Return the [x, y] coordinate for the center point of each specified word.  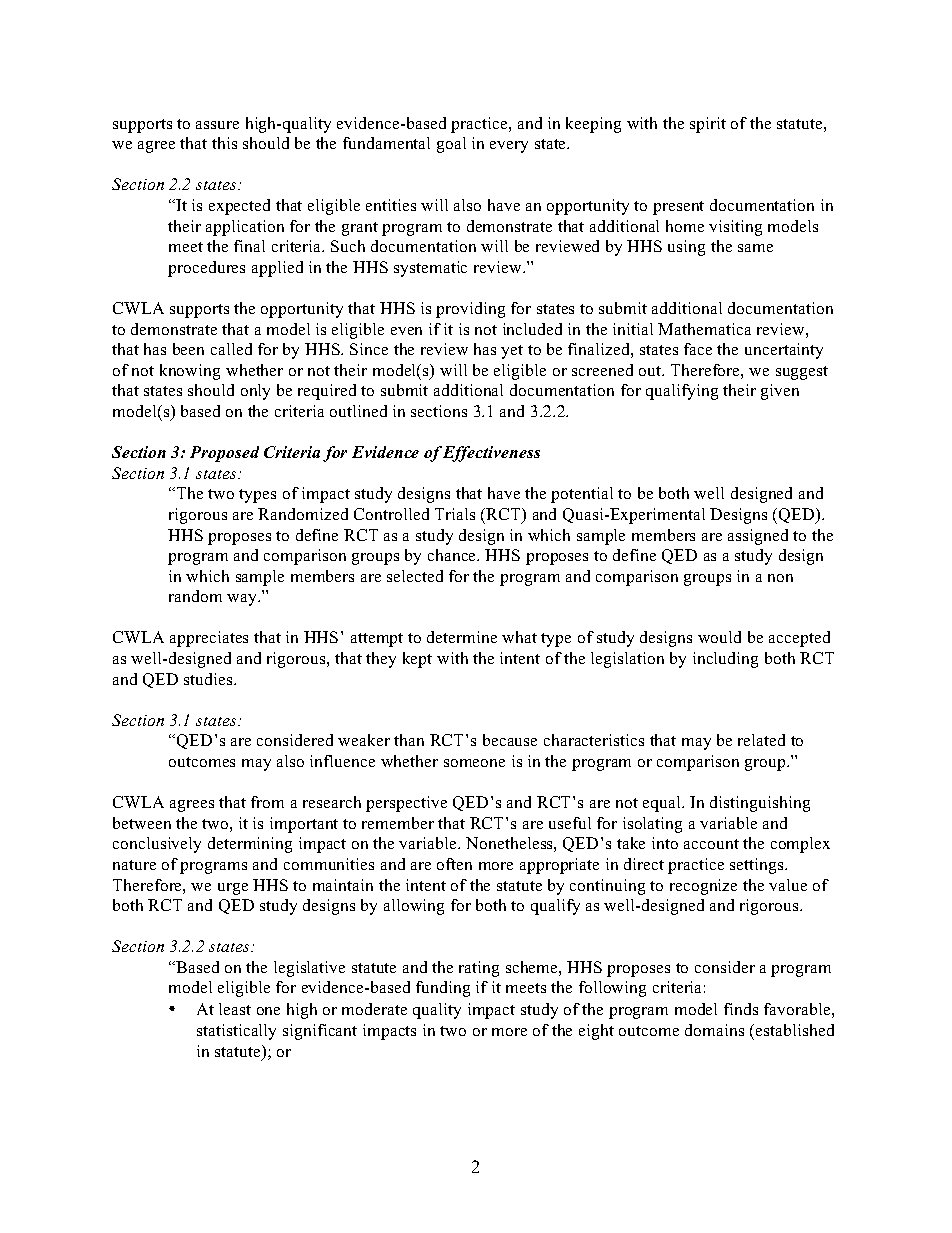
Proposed [224, 454]
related [761, 740]
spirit [708, 125]
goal [451, 145]
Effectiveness [491, 454]
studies [209, 679]
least [235, 1009]
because [510, 740]
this [224, 143]
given [780, 392]
